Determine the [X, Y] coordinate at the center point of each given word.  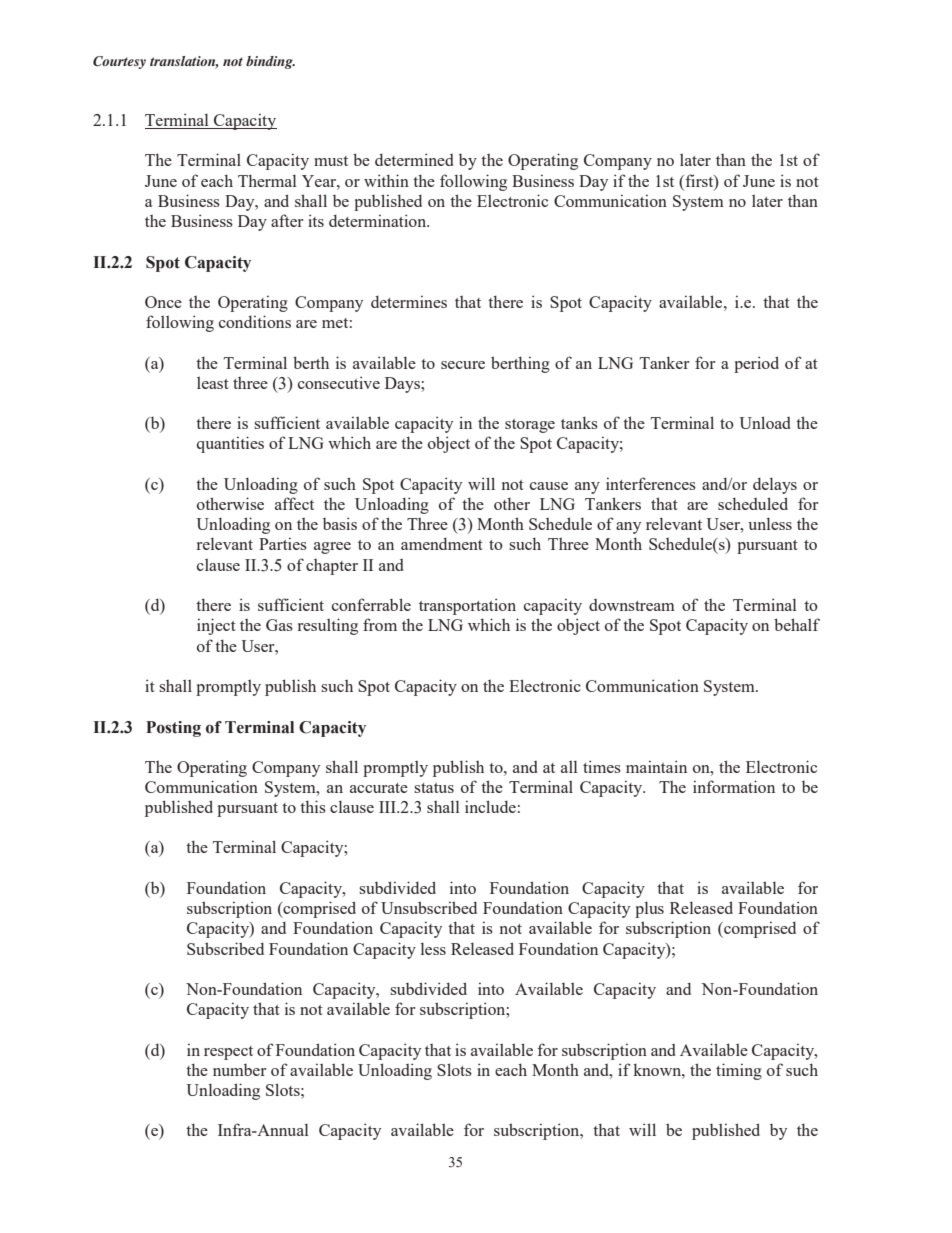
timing [739, 1071]
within [386, 180]
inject [216, 626]
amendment [442, 543]
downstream [632, 605]
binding [270, 62]
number [239, 1070]
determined [414, 159]
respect [228, 1053]
